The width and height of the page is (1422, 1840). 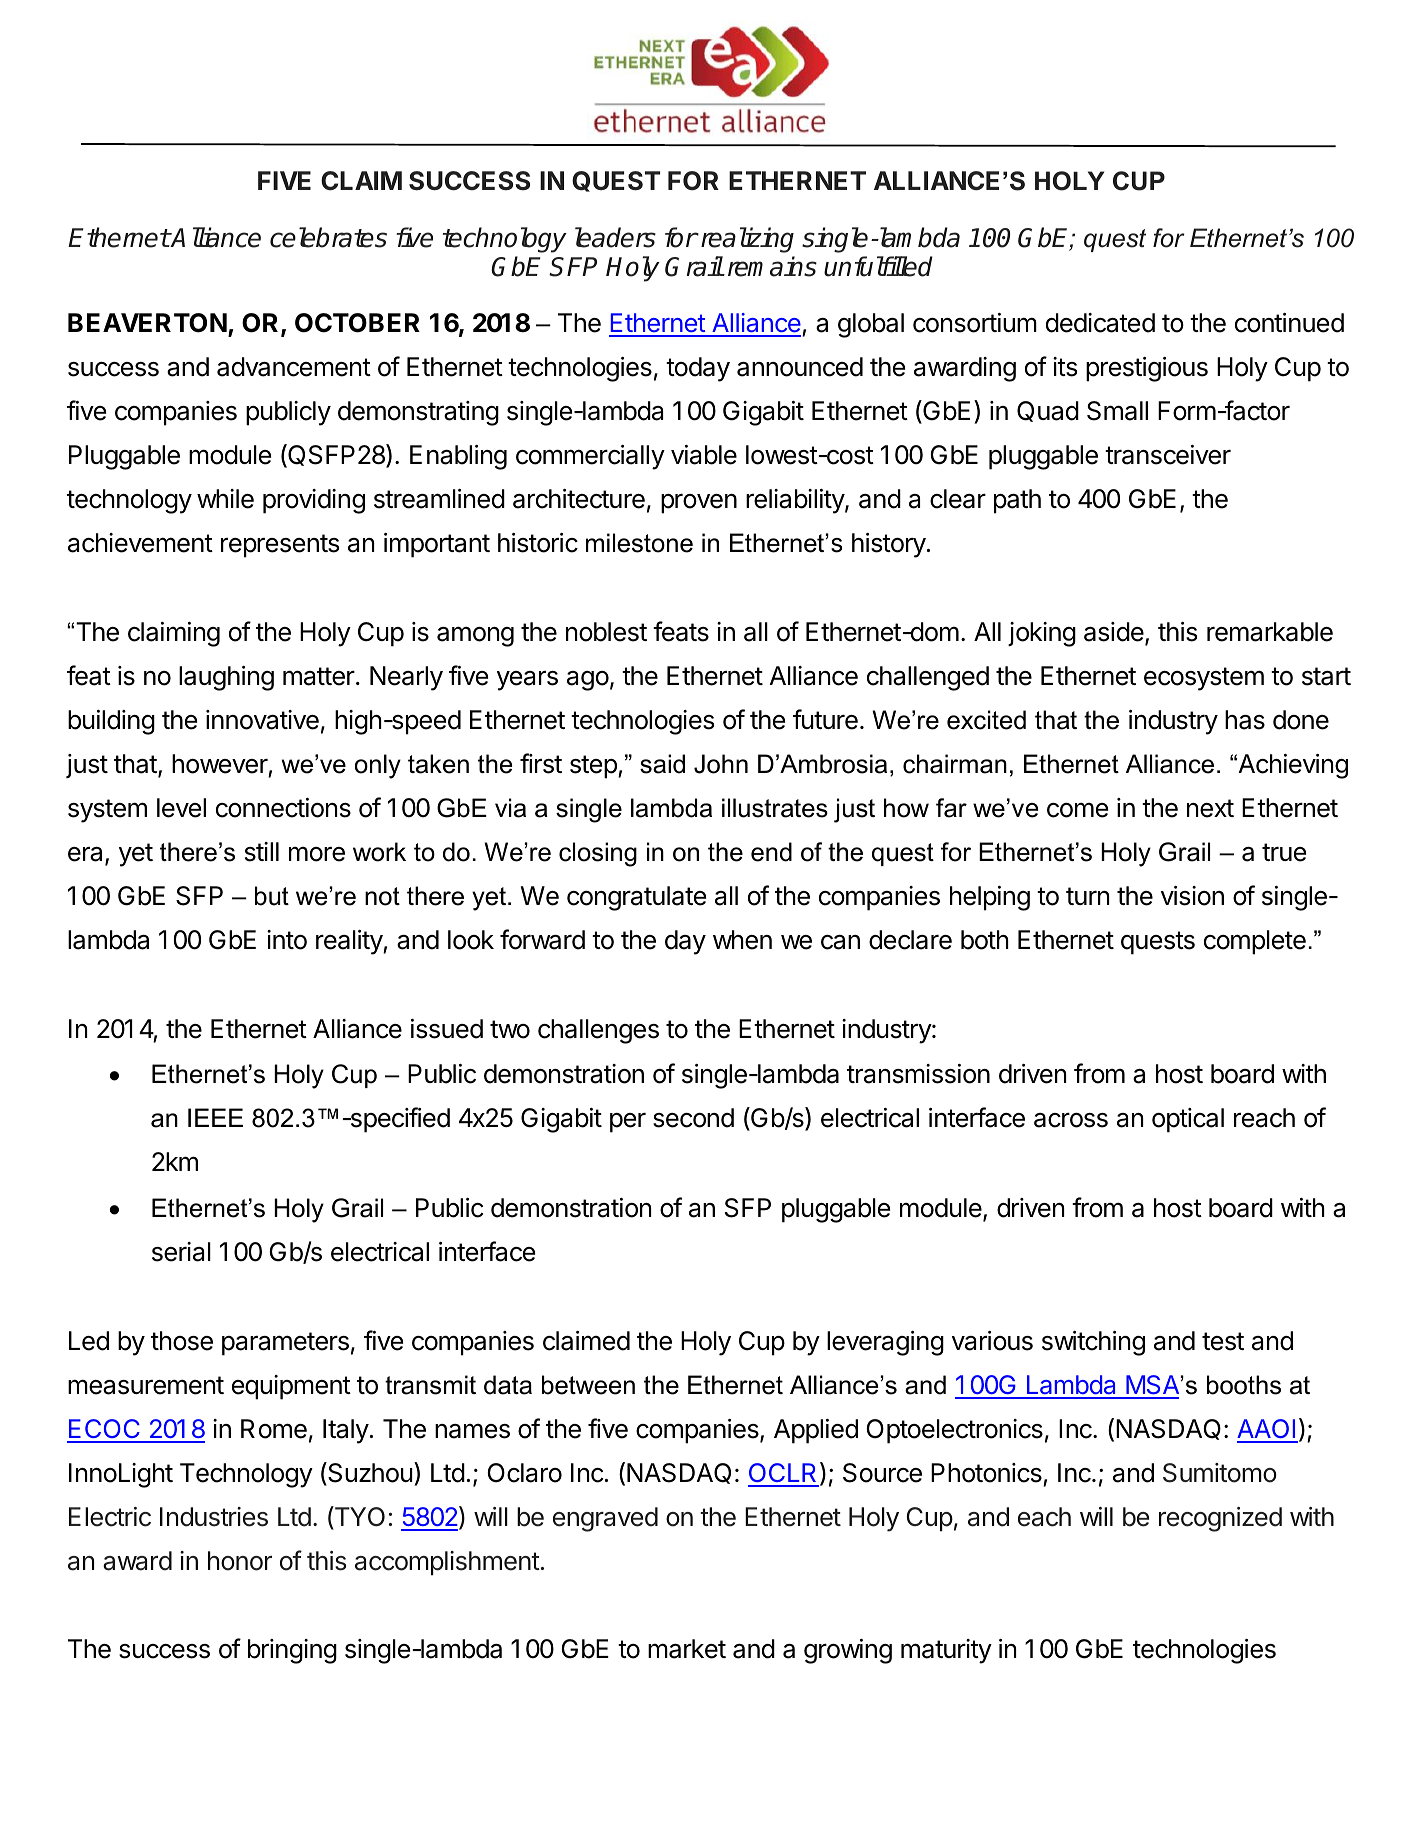 I want to click on dedicated, so click(x=1100, y=323).
